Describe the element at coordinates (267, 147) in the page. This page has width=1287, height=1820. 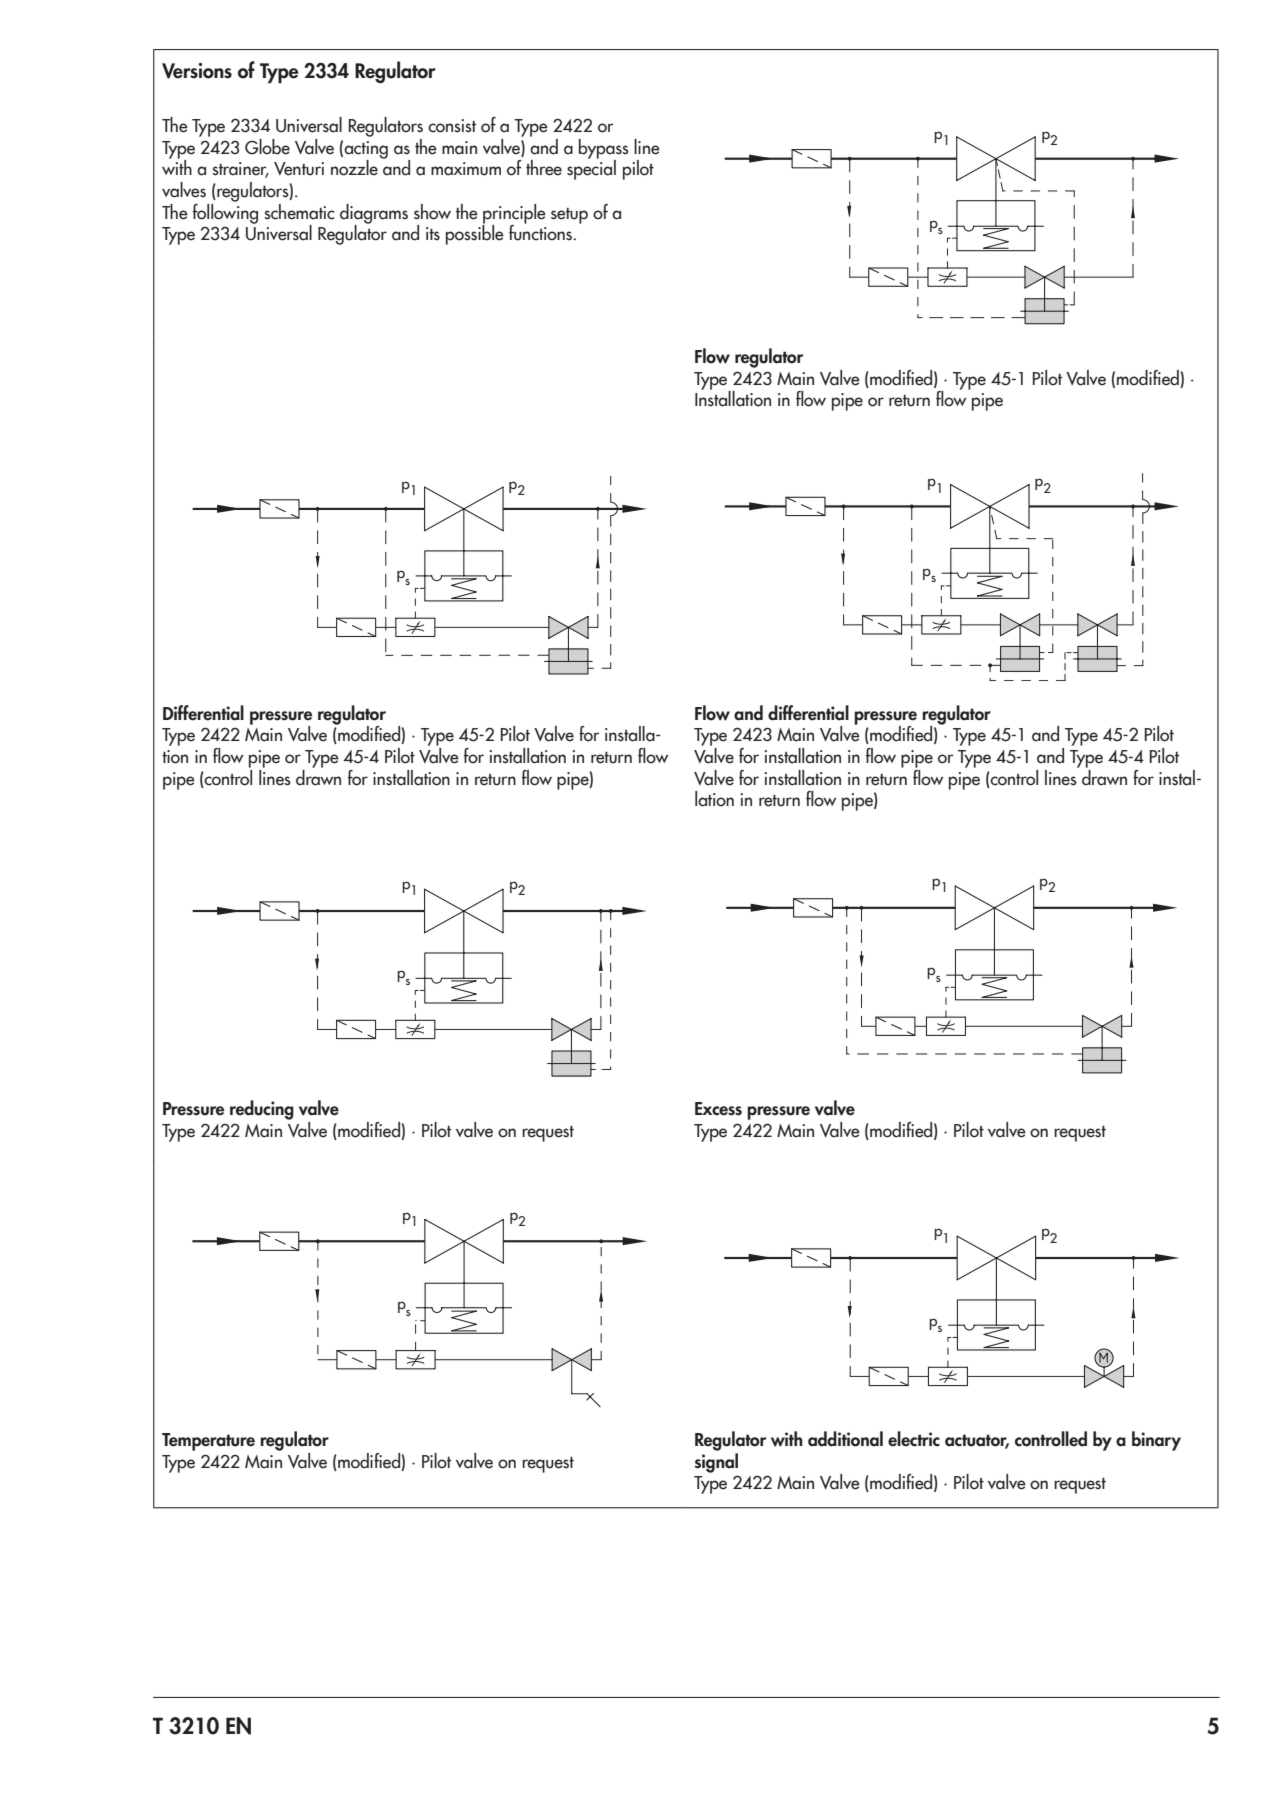
I see `Globe` at that location.
